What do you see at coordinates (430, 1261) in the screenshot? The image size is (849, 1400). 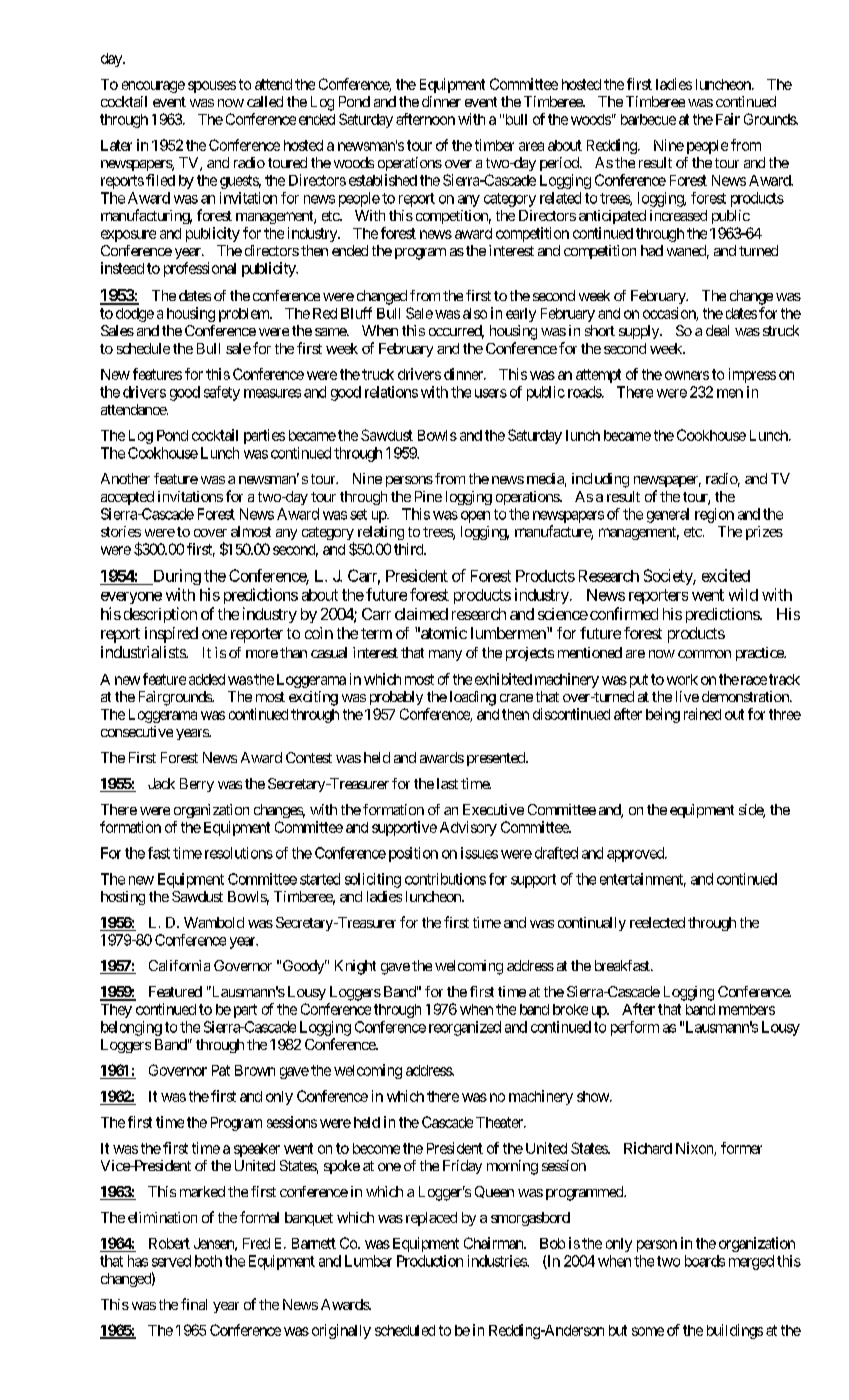 I see `Production` at bounding box center [430, 1261].
